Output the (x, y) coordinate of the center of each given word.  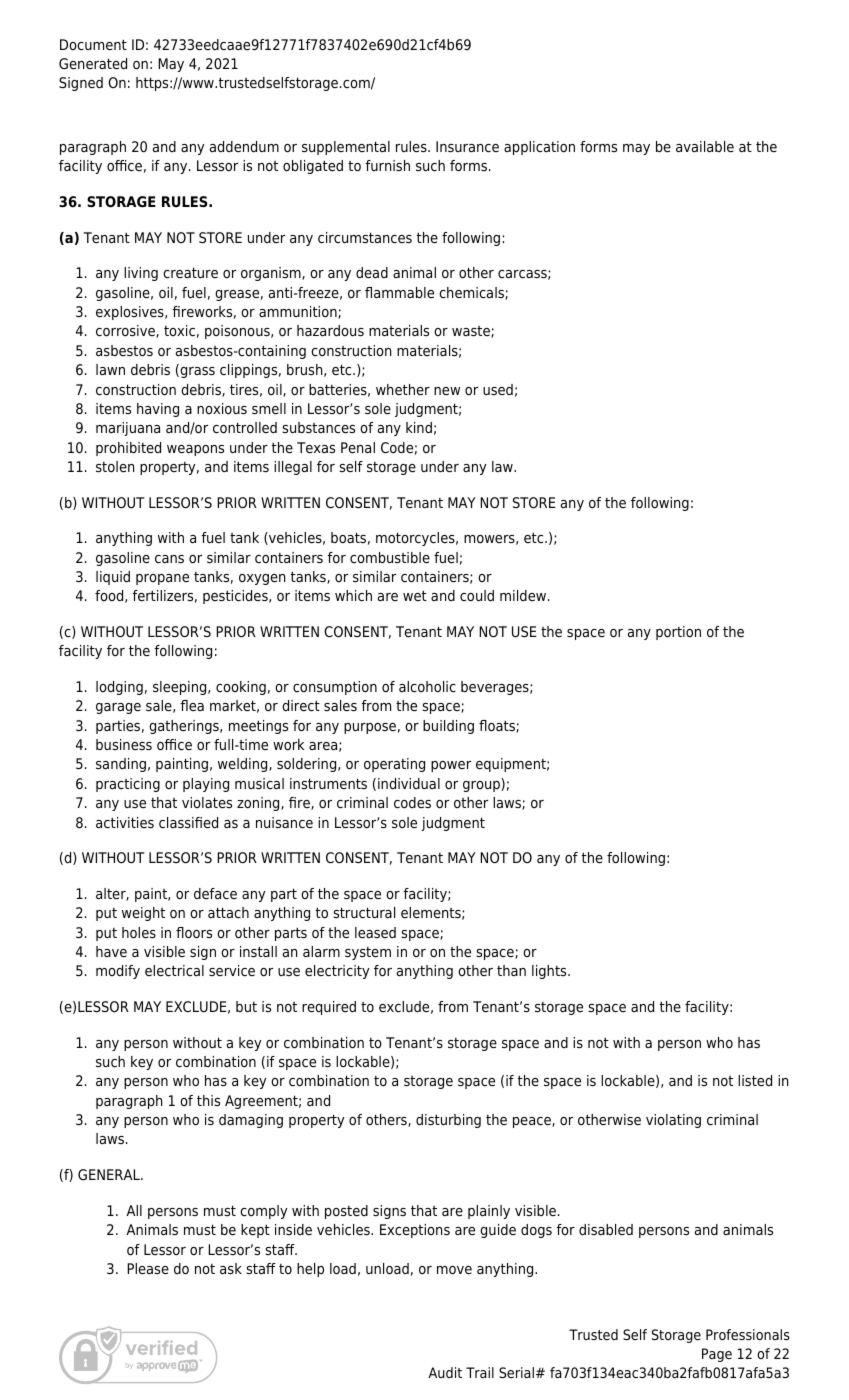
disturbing (448, 1121)
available (705, 147)
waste (472, 332)
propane (162, 579)
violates (207, 803)
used (498, 389)
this (208, 1100)
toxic (179, 330)
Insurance (467, 147)
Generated (93, 64)
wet (415, 595)
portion (678, 633)
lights (550, 972)
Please (148, 1269)
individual (409, 783)
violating (673, 1121)
